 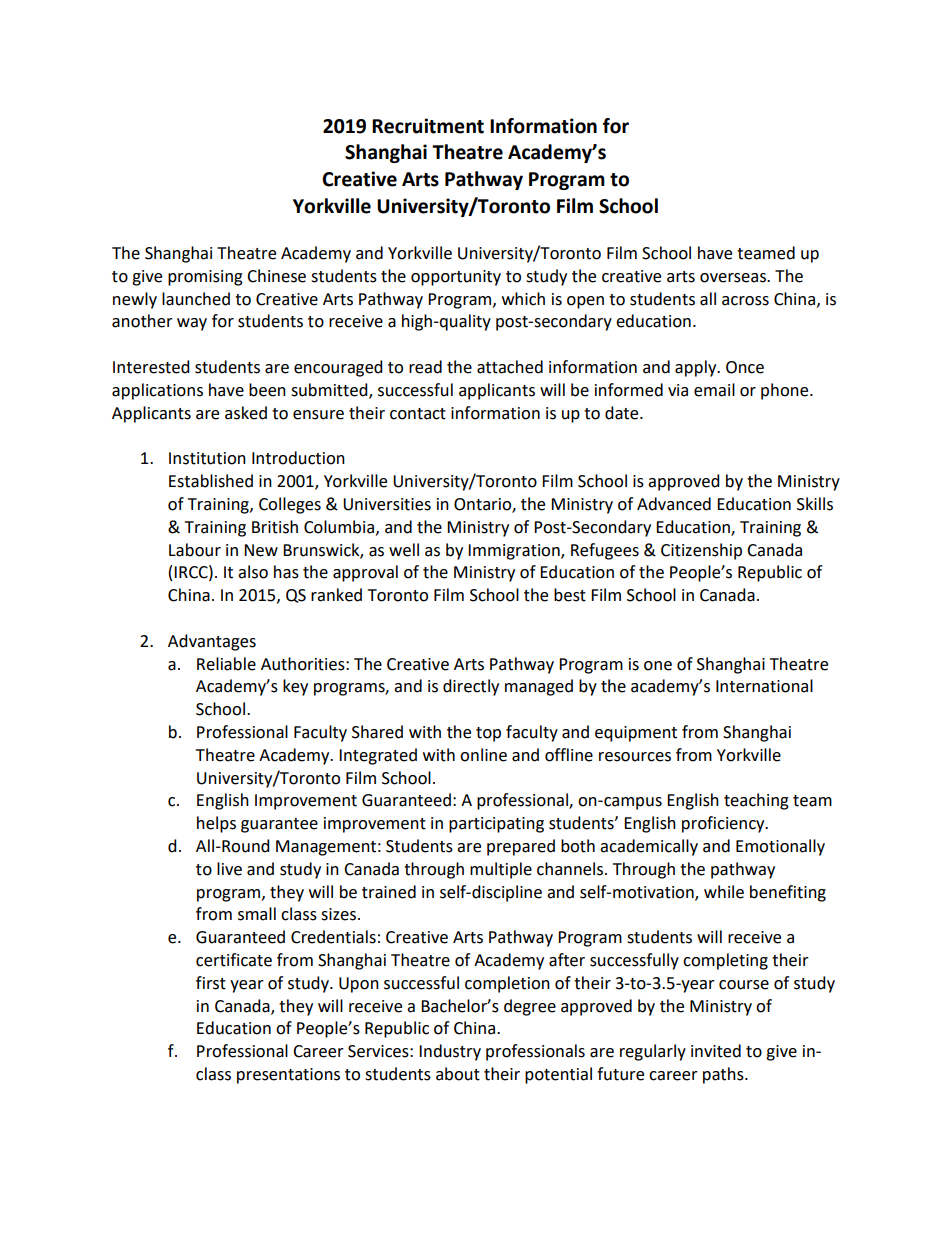 What do you see at coordinates (211, 983) in the image?
I see `first` at bounding box center [211, 983].
